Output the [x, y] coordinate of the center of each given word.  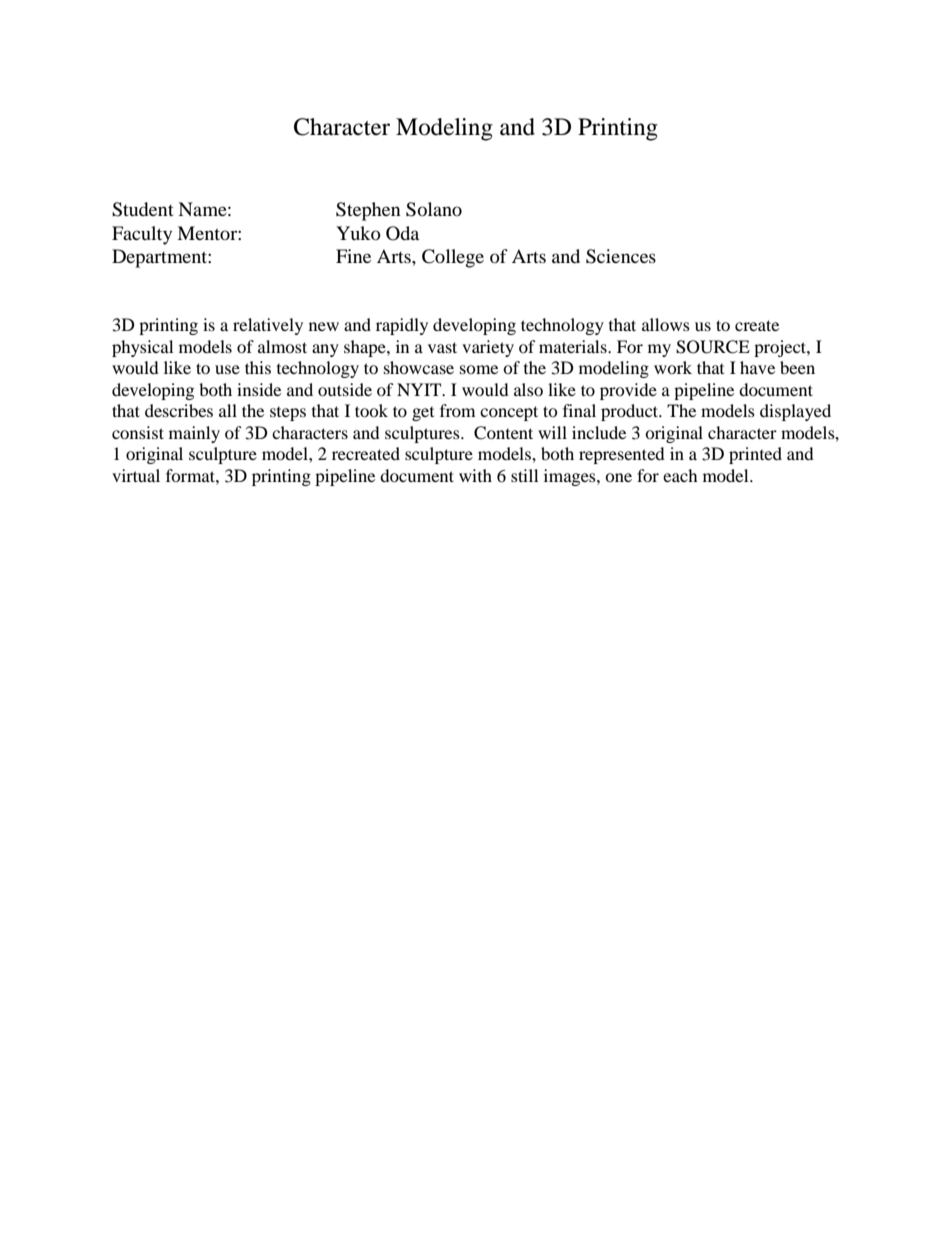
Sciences [621, 256]
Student [143, 209]
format [191, 475]
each [680, 475]
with [475, 475]
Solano [434, 209]
